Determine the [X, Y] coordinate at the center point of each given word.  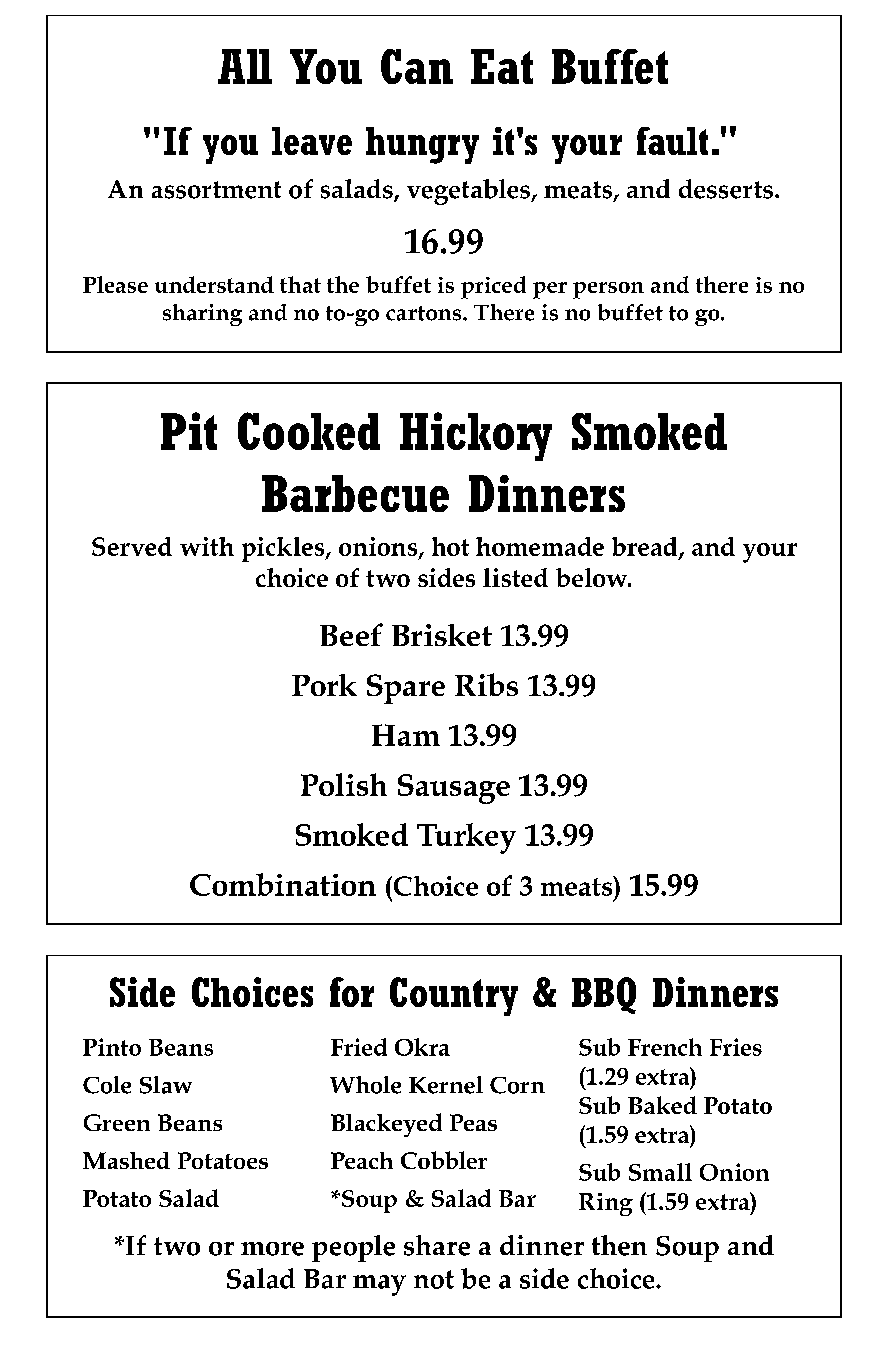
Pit [189, 431]
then [619, 1245]
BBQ [604, 995]
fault [672, 141]
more [272, 1249]
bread [646, 548]
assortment [216, 190]
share [437, 1245]
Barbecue [355, 493]
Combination [283, 884]
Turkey [466, 838]
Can [417, 66]
